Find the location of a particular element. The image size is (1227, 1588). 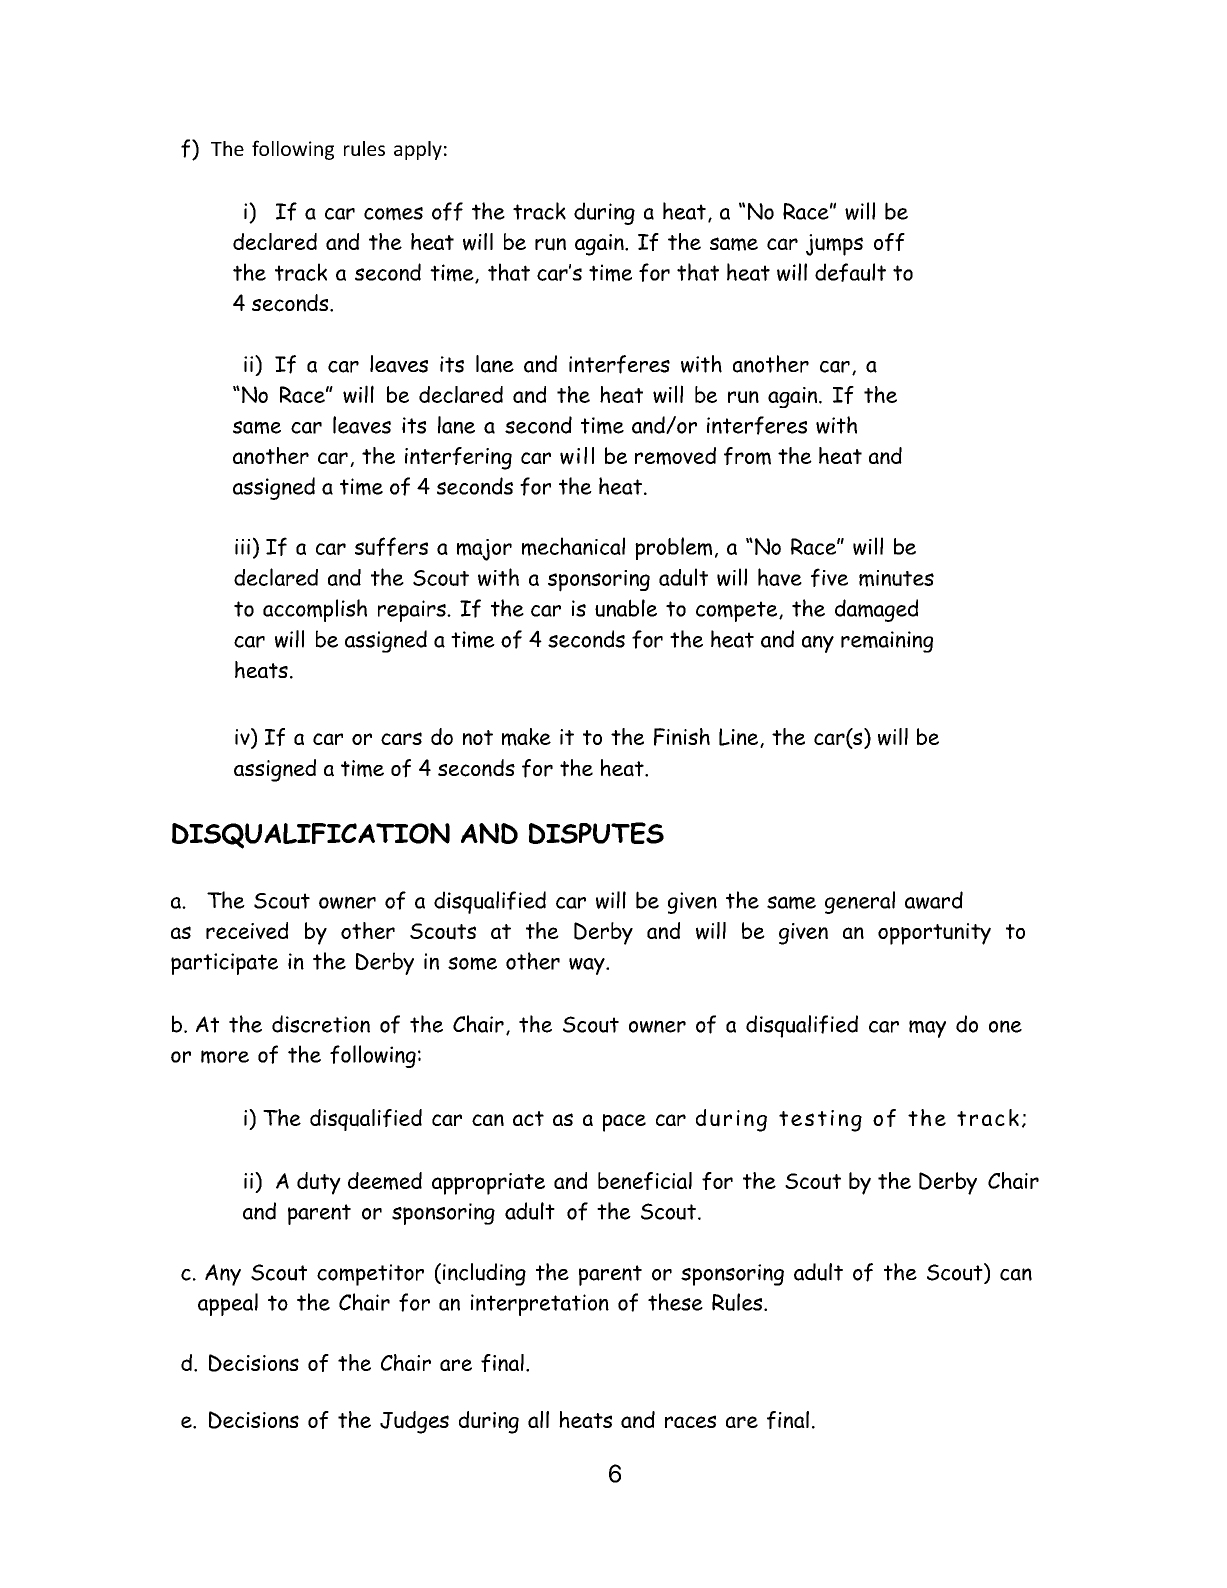

Judges is located at coordinates (414, 1422).
